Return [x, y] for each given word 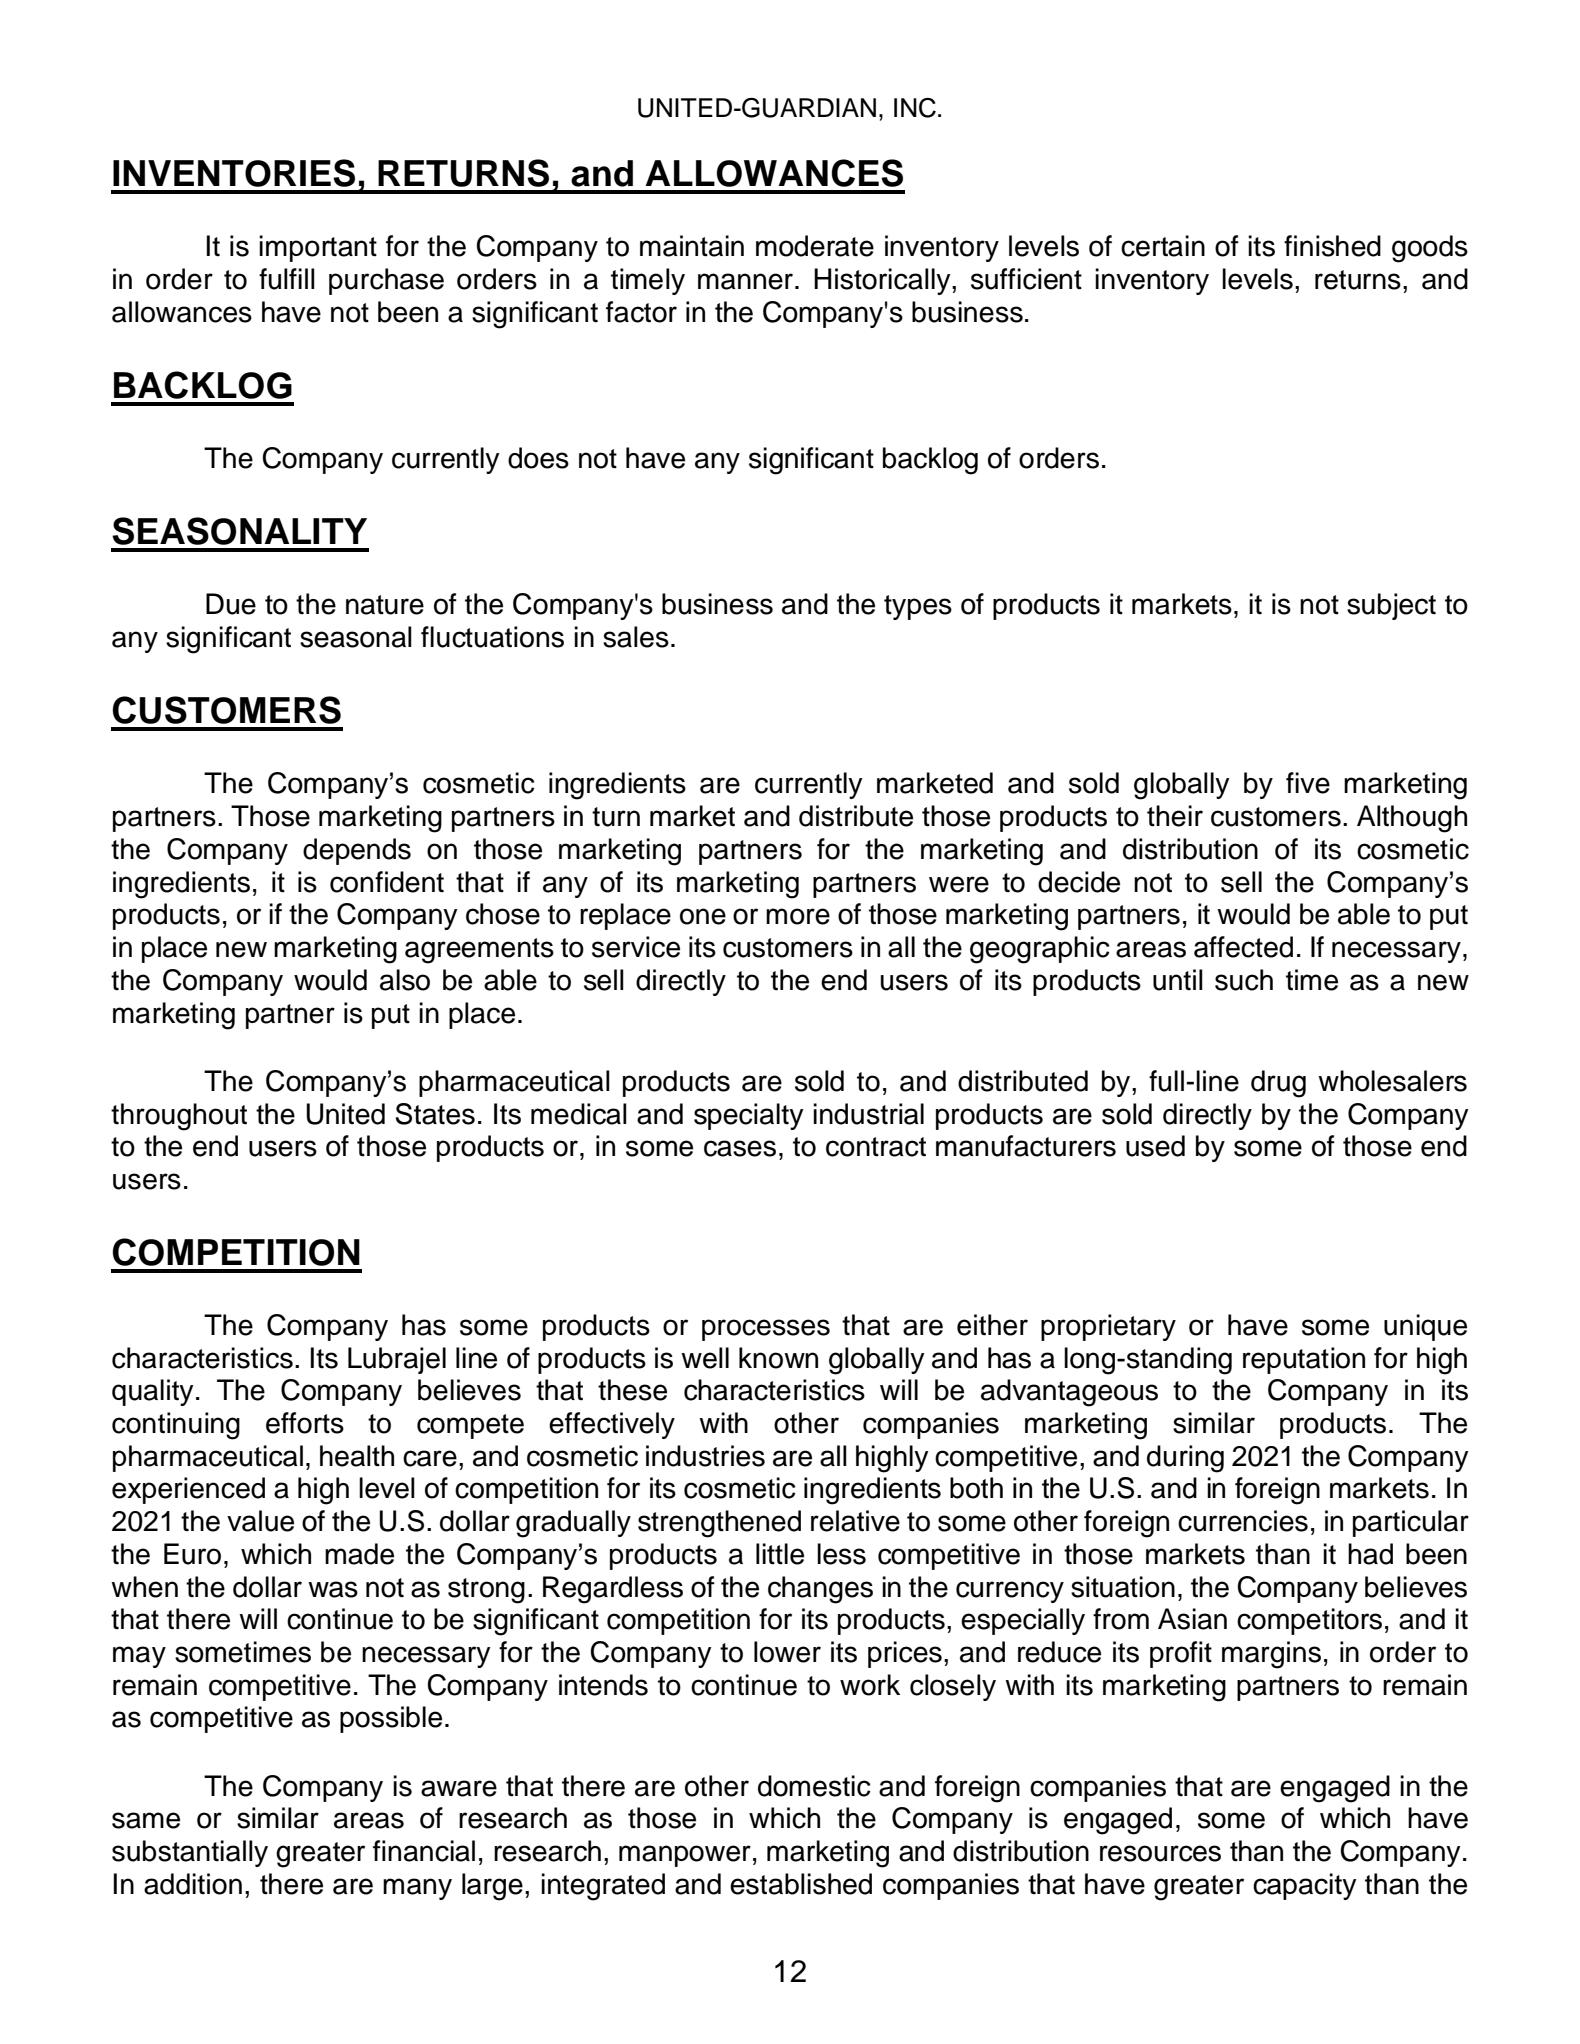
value [260, 1521]
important [318, 248]
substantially [190, 1853]
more [798, 916]
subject [1391, 606]
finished [1332, 246]
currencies [1243, 1521]
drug [1278, 1084]
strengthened [719, 1524]
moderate [815, 246]
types [918, 607]
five [1308, 783]
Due [231, 604]
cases [740, 1148]
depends [357, 851]
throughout [179, 1117]
